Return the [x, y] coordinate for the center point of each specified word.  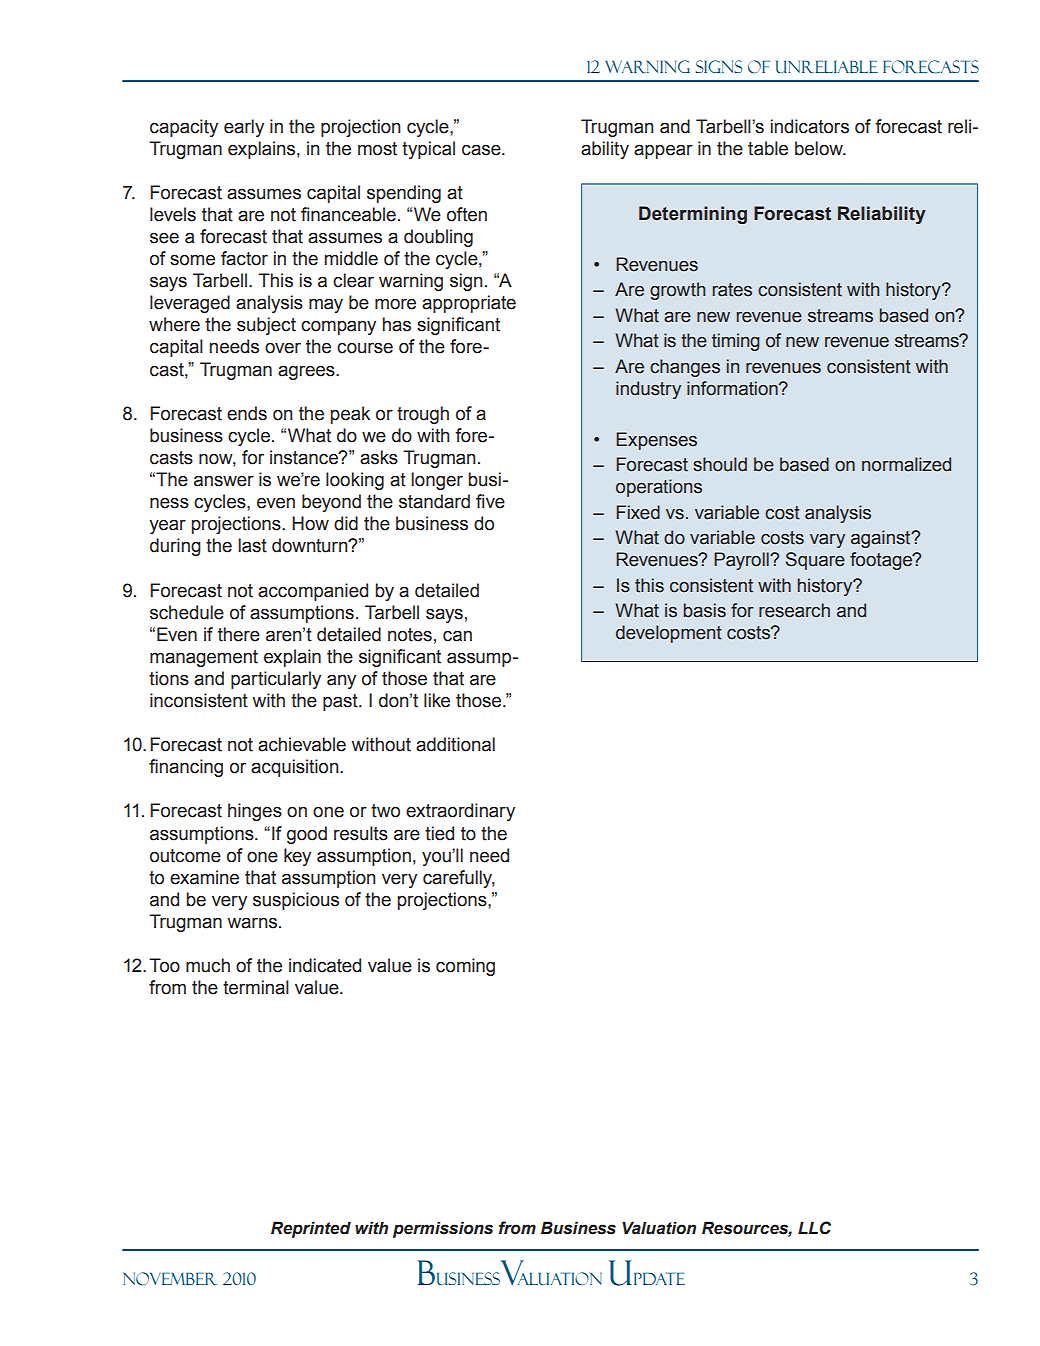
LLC [814, 1228]
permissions [443, 1229]
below [820, 148]
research [794, 610]
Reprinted [311, 1229]
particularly [276, 680]
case [482, 150]
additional [455, 744]
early [244, 128]
